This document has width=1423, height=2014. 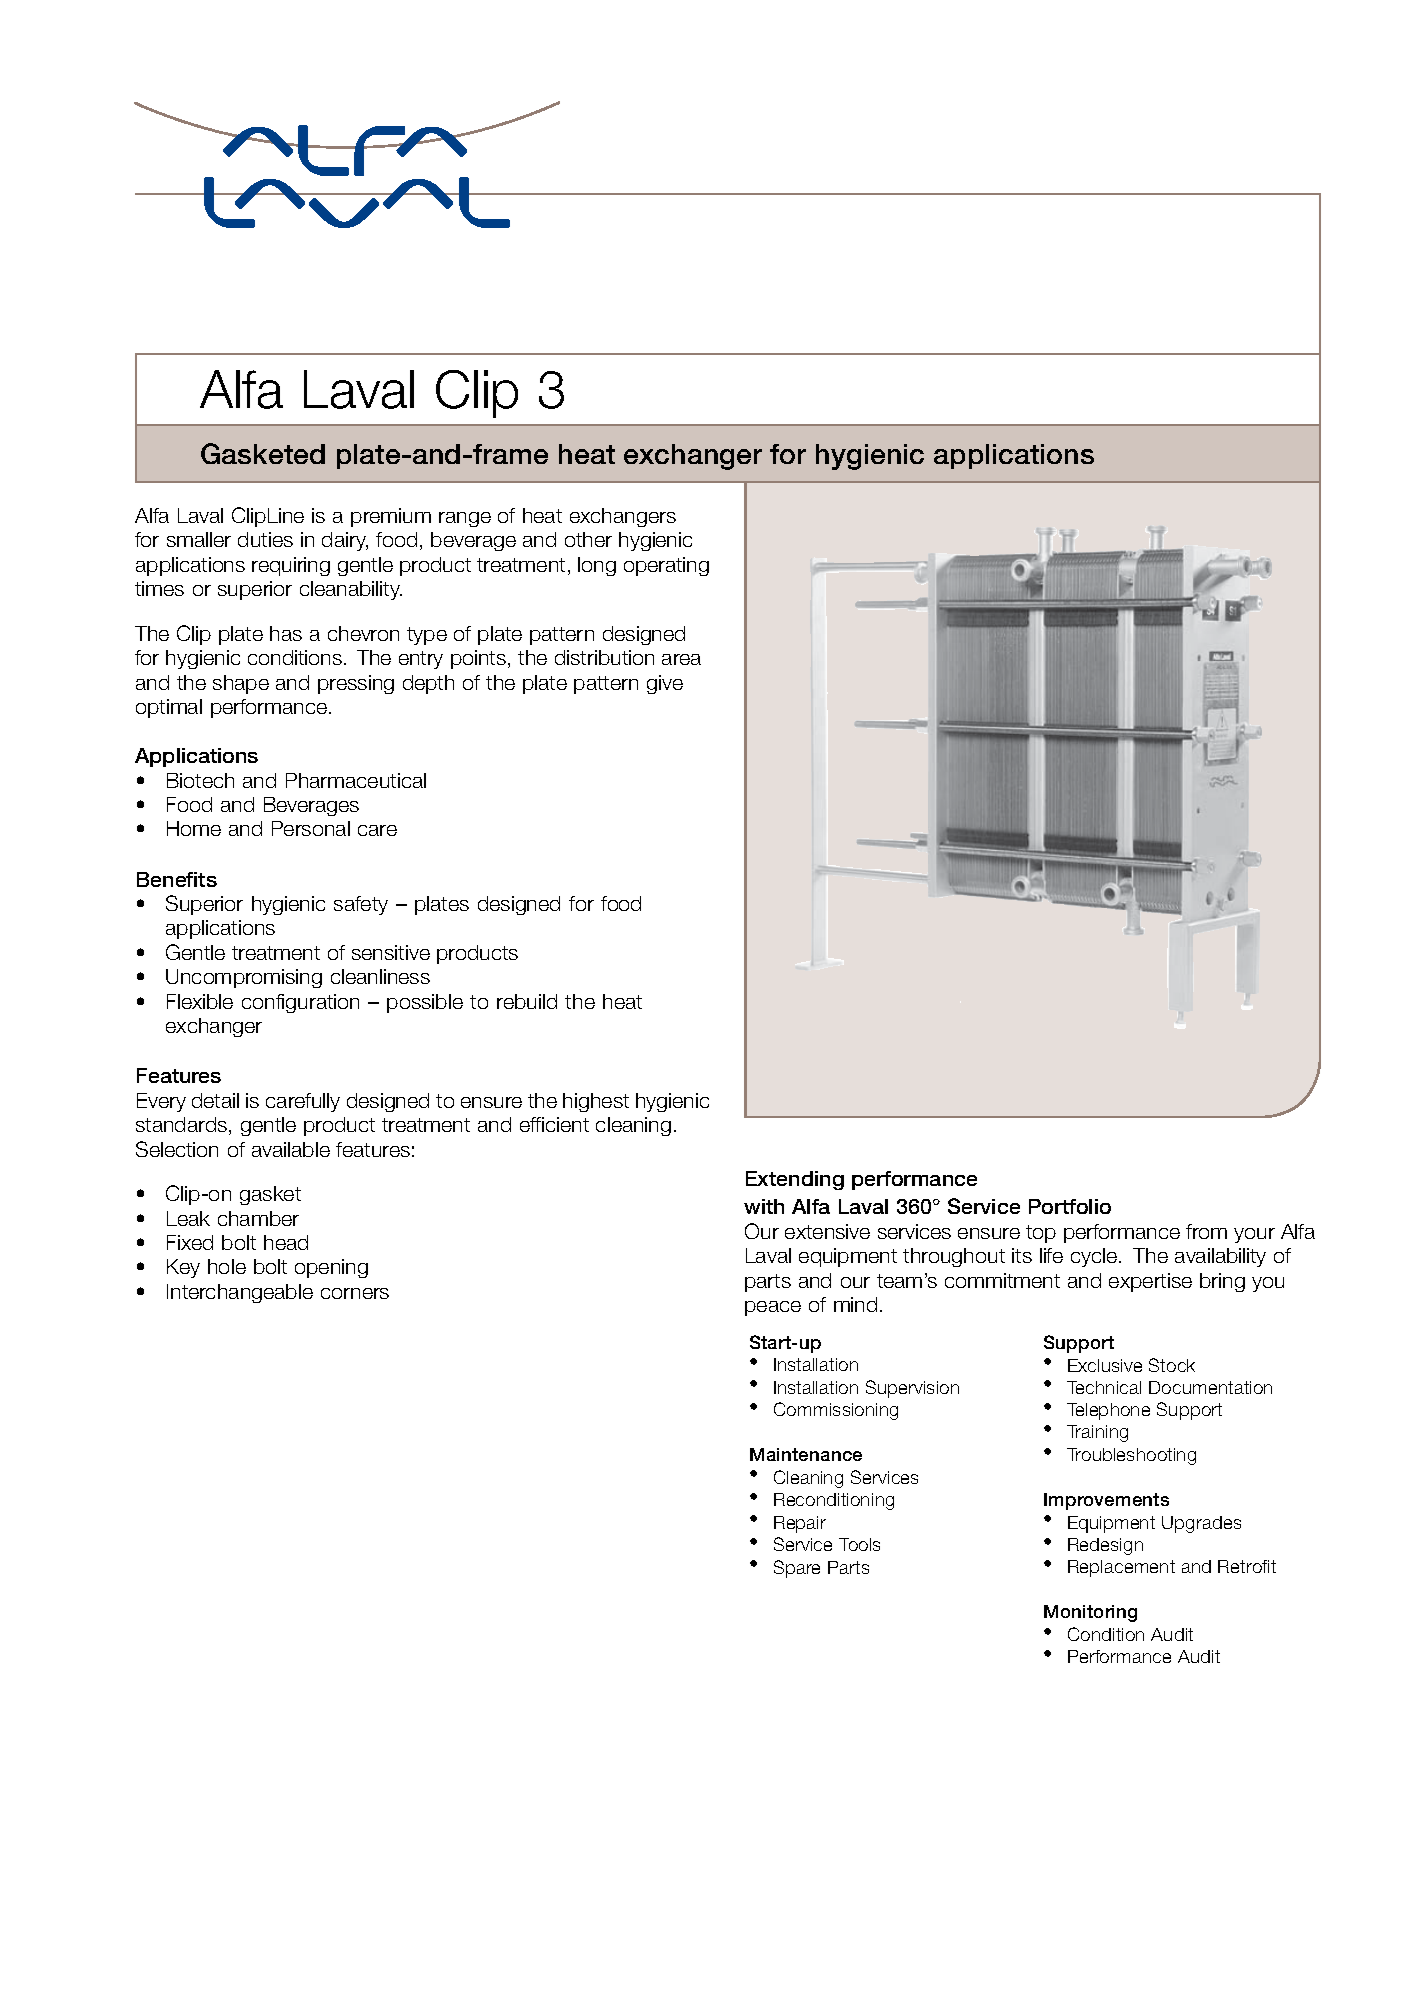 What do you see at coordinates (665, 684) in the document?
I see `give` at bounding box center [665, 684].
